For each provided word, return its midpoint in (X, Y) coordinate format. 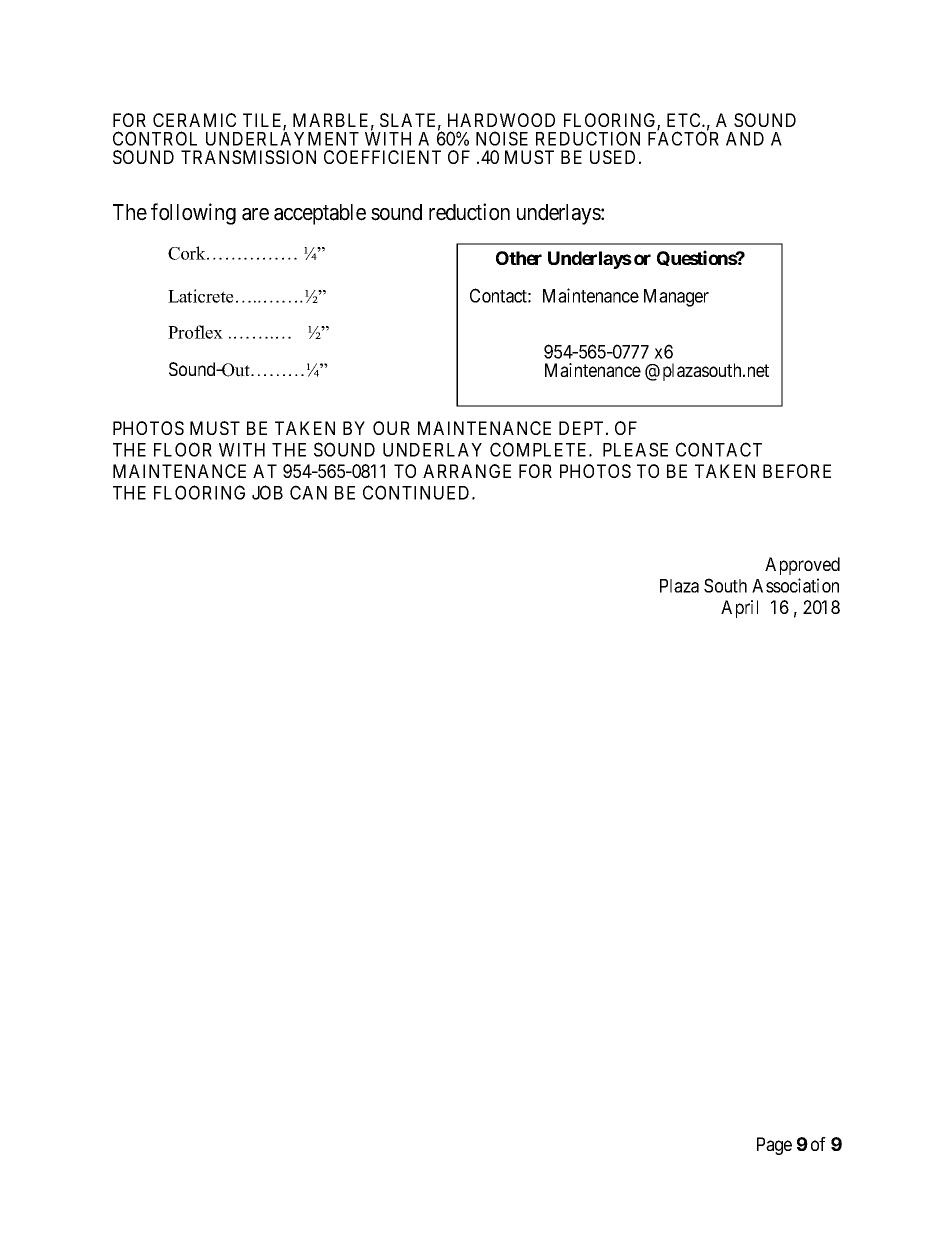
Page (774, 1146)
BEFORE (797, 471)
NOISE (502, 138)
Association (795, 585)
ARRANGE (467, 471)
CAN (308, 492)
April (739, 609)
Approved (802, 566)
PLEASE (635, 449)
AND (745, 139)
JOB (267, 492)
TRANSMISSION (248, 157)
